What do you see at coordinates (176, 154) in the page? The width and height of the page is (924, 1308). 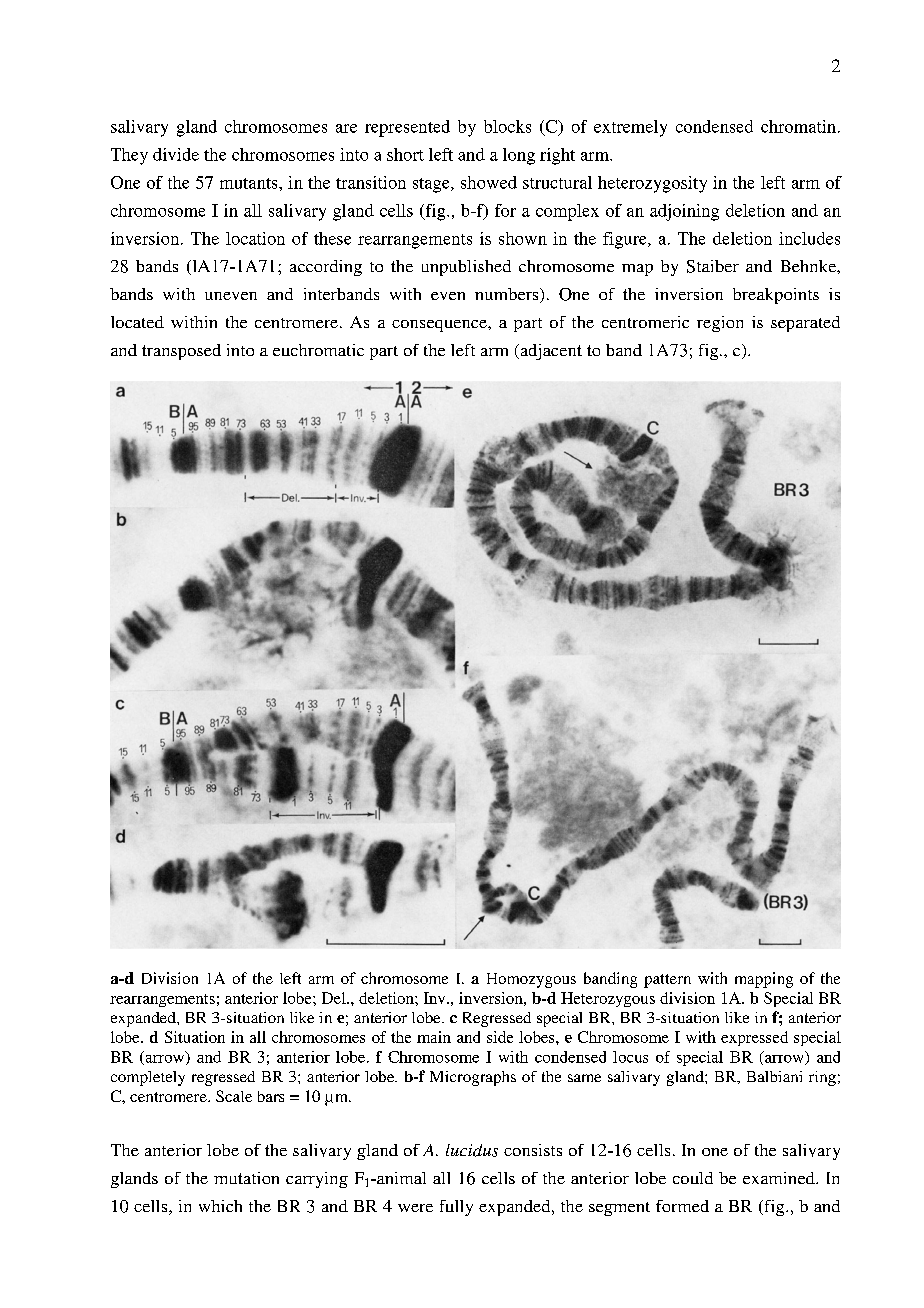 I see `divide` at bounding box center [176, 154].
